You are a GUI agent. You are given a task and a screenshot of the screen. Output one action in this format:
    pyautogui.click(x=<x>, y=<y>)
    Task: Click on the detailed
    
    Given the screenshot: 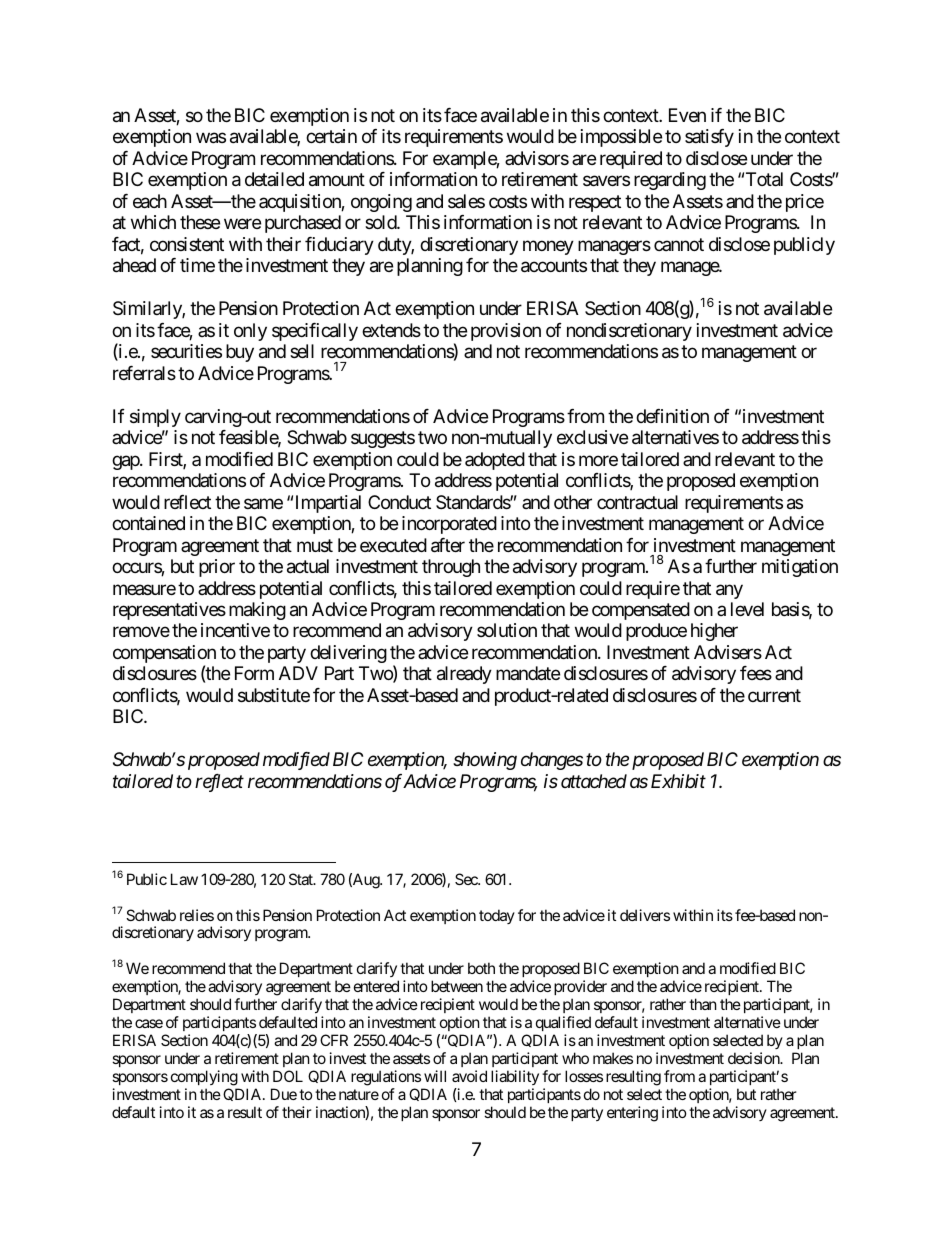 What is the action you would take?
    pyautogui.click(x=274, y=179)
